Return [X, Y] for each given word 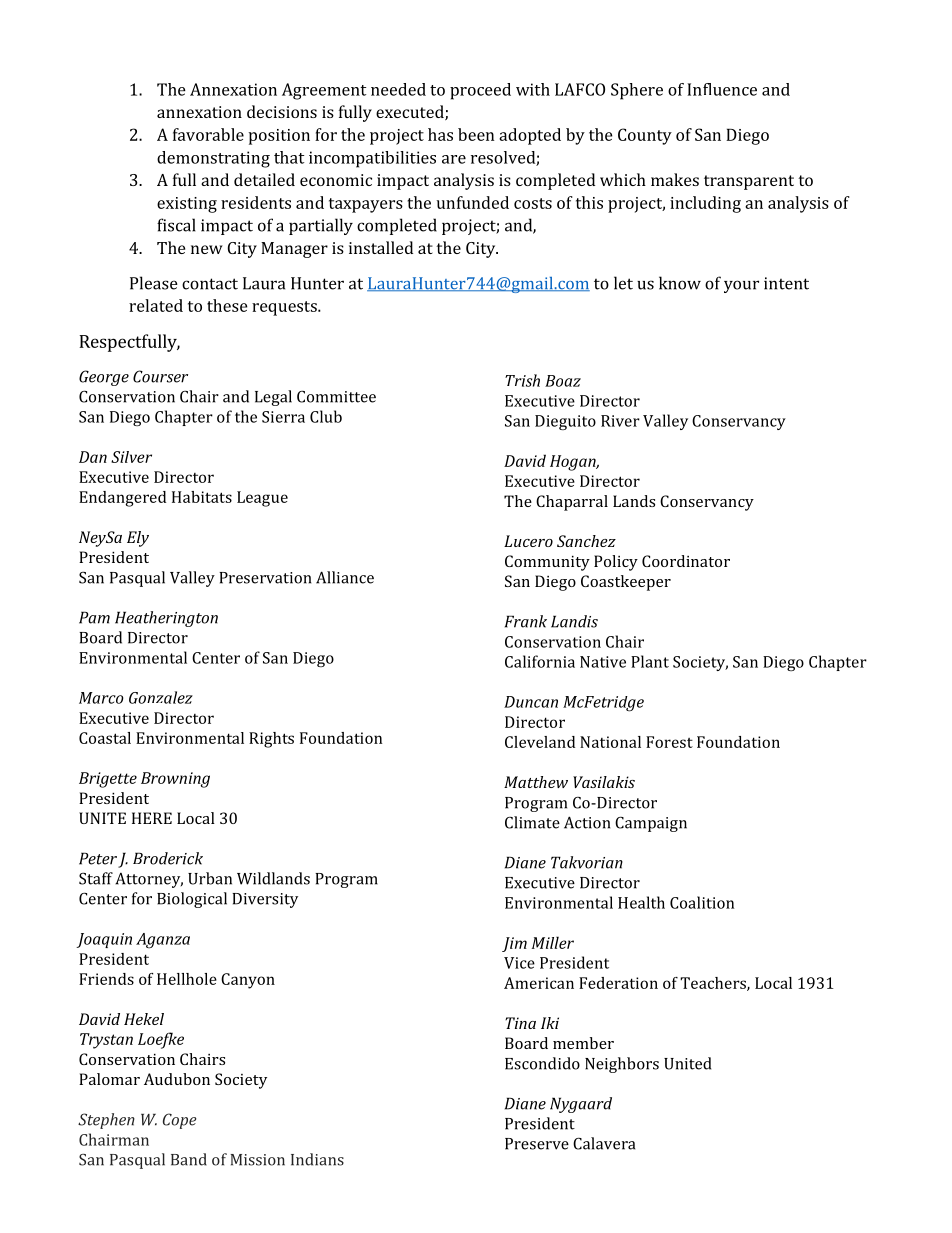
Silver [131, 457]
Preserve [537, 1144]
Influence [722, 89]
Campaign [651, 824]
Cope [180, 1121]
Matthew [536, 782]
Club [326, 416]
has [440, 134]
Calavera [604, 1143]
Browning [175, 780]
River [620, 421]
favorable [208, 134]
